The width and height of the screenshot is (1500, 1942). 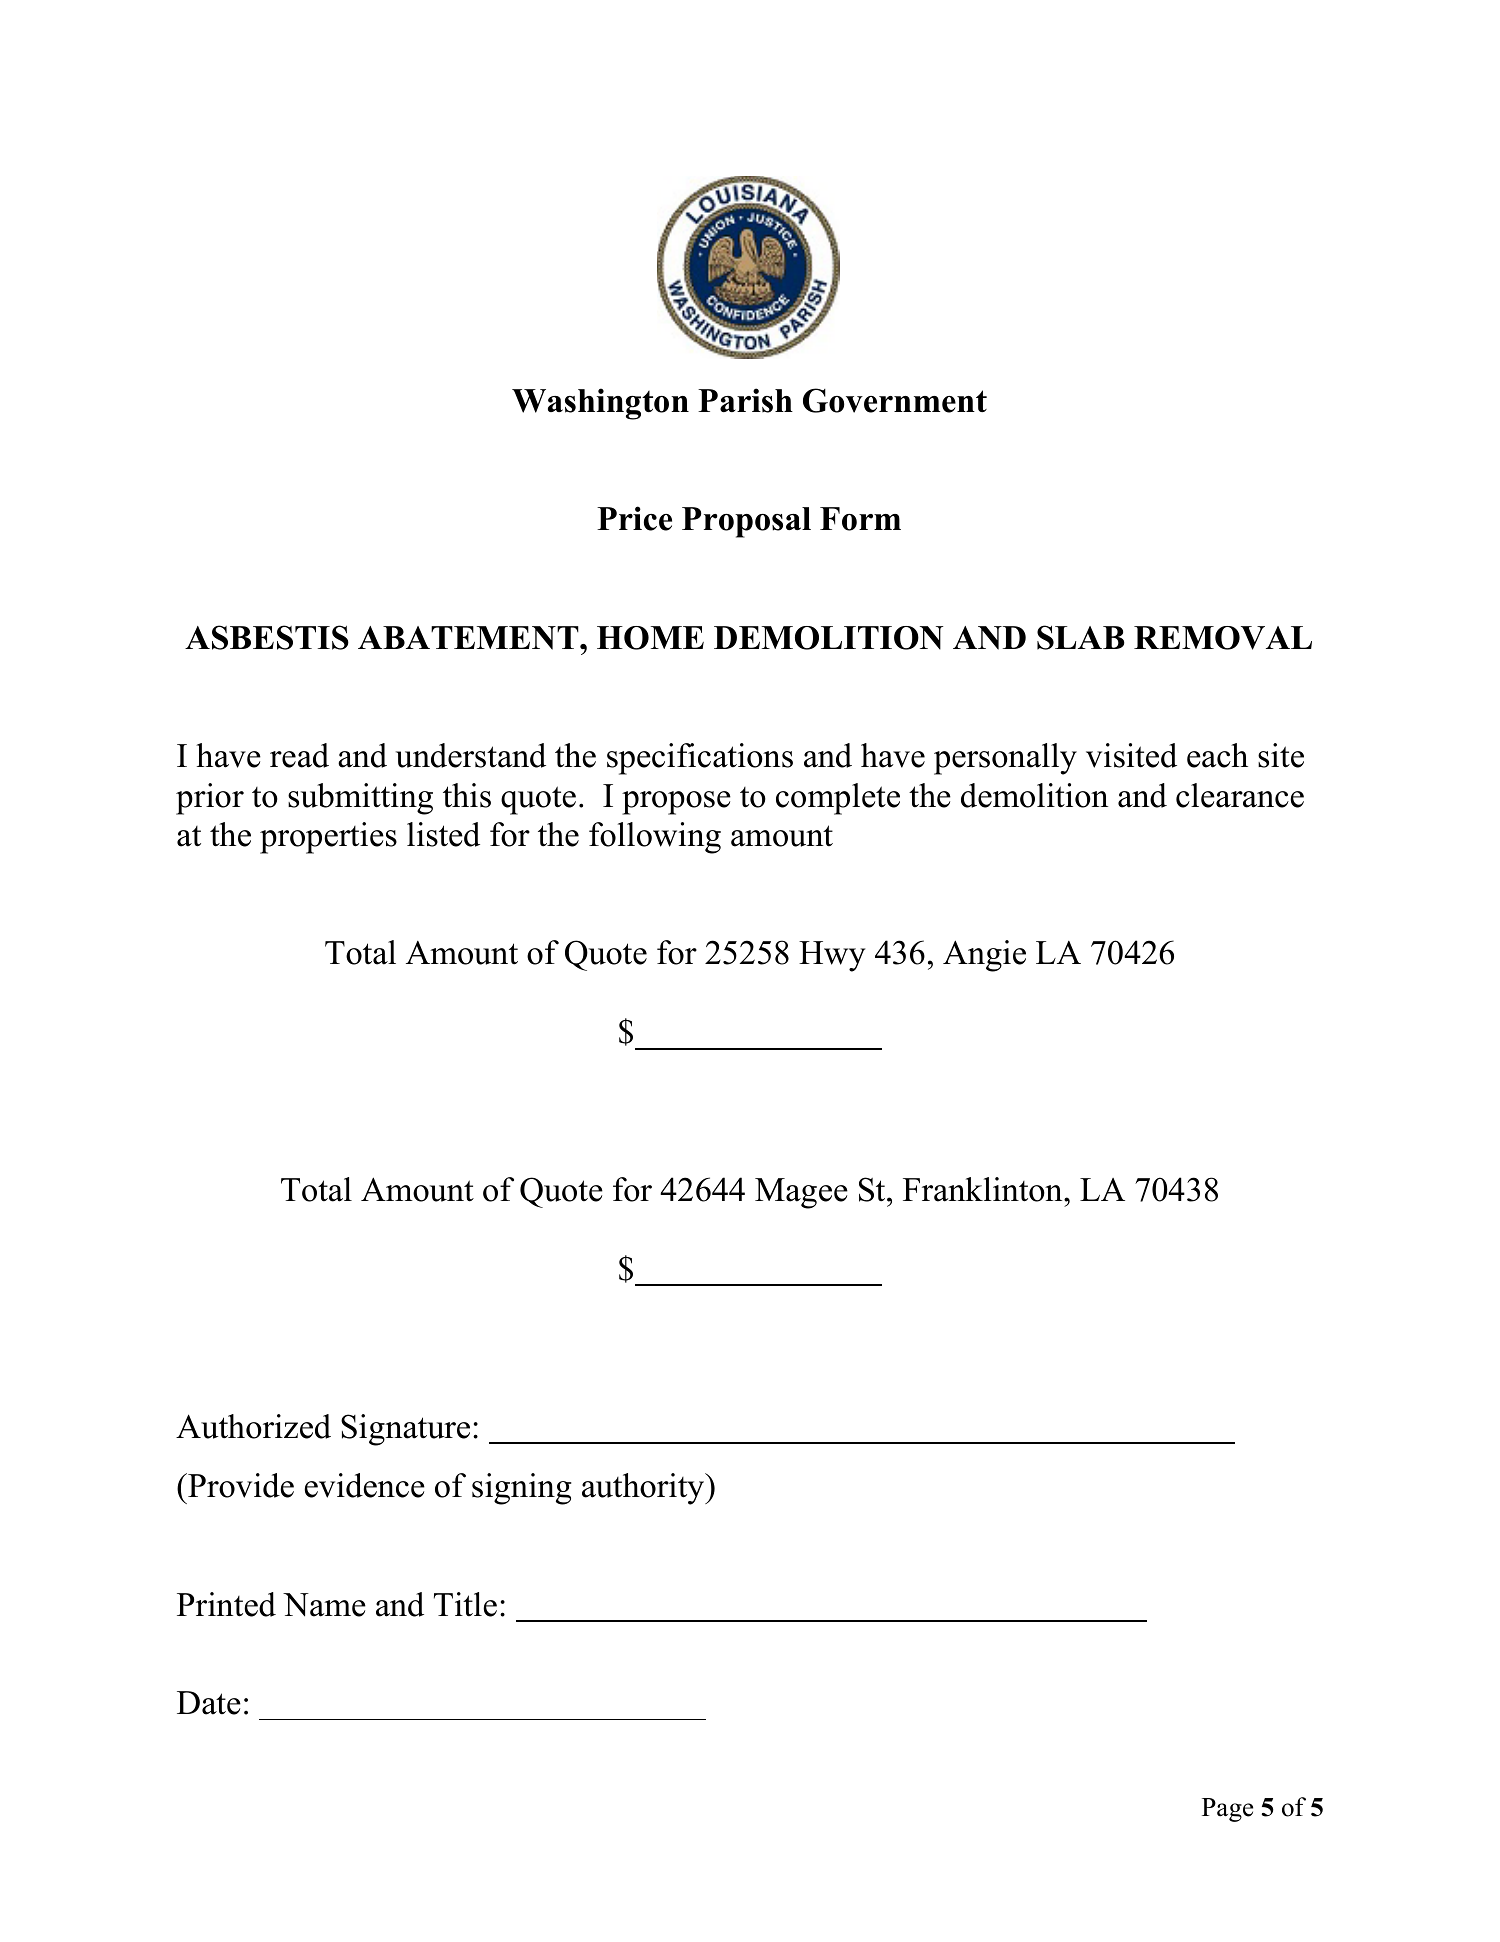 What do you see at coordinates (984, 956) in the screenshot?
I see `Angie` at bounding box center [984, 956].
